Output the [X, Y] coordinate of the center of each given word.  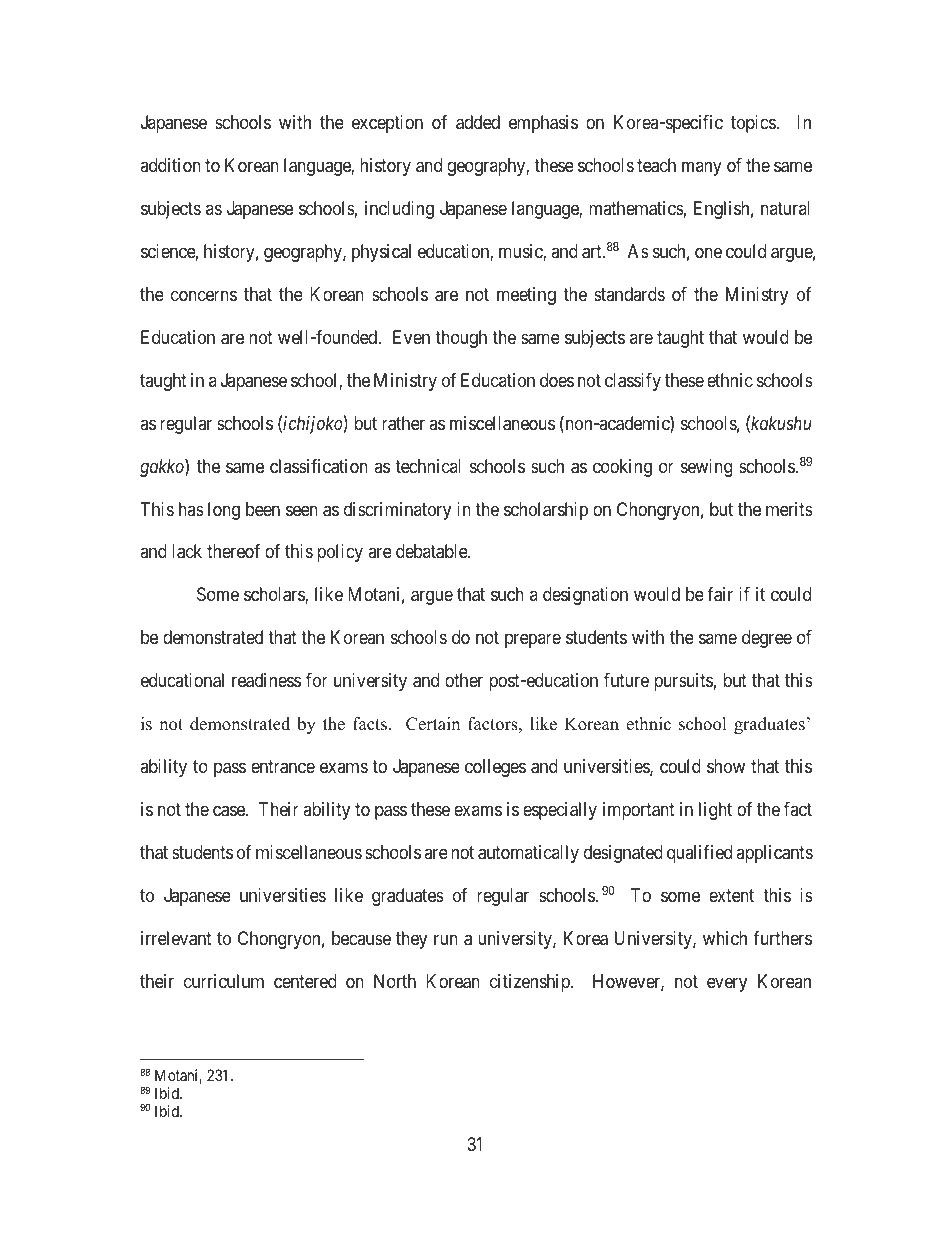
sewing [706, 468]
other [464, 680]
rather [403, 423]
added [478, 122]
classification [319, 466]
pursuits [683, 682]
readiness [266, 680]
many [702, 168]
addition [170, 165]
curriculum [224, 981]
